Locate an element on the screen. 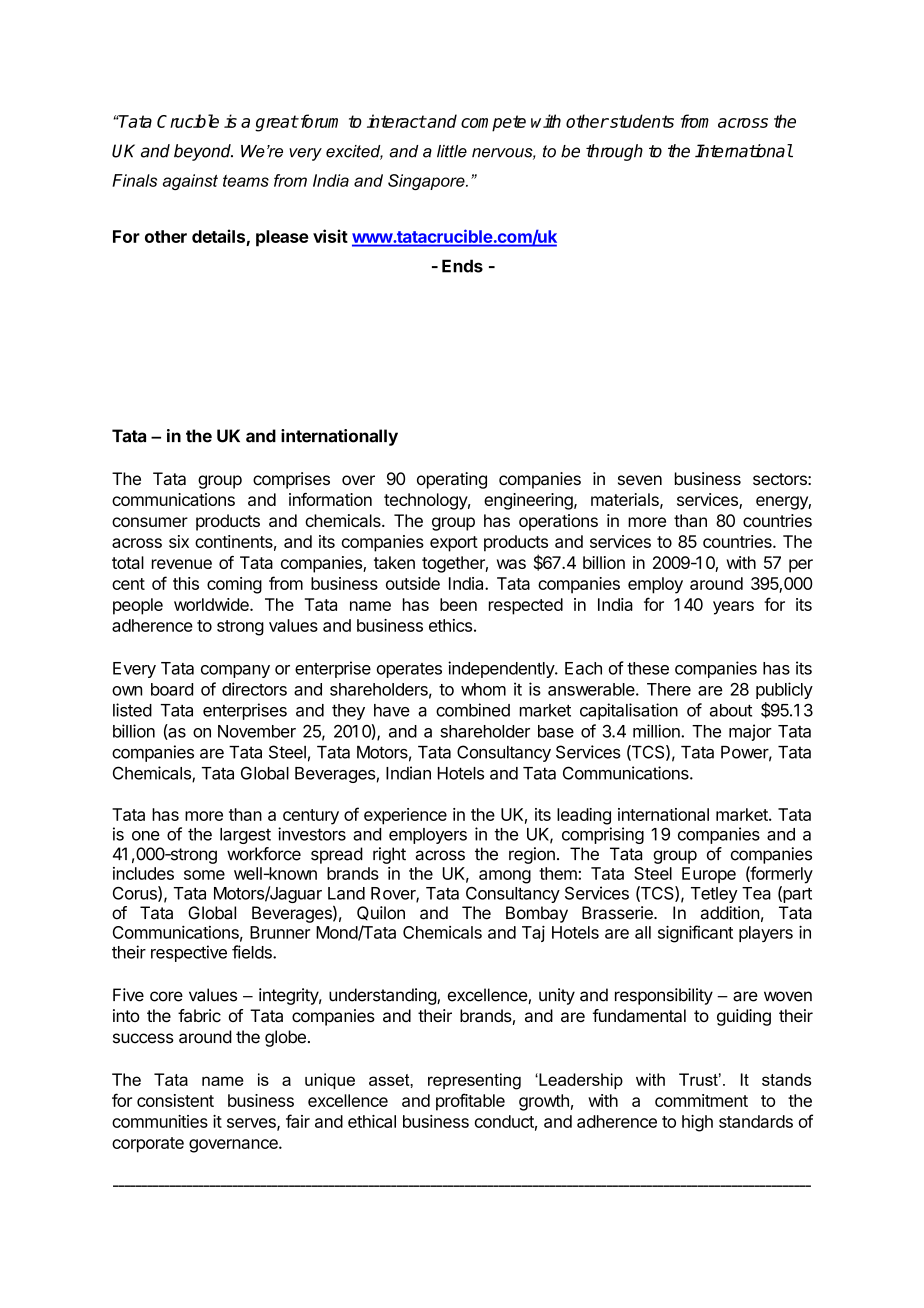  little is located at coordinates (452, 151).
